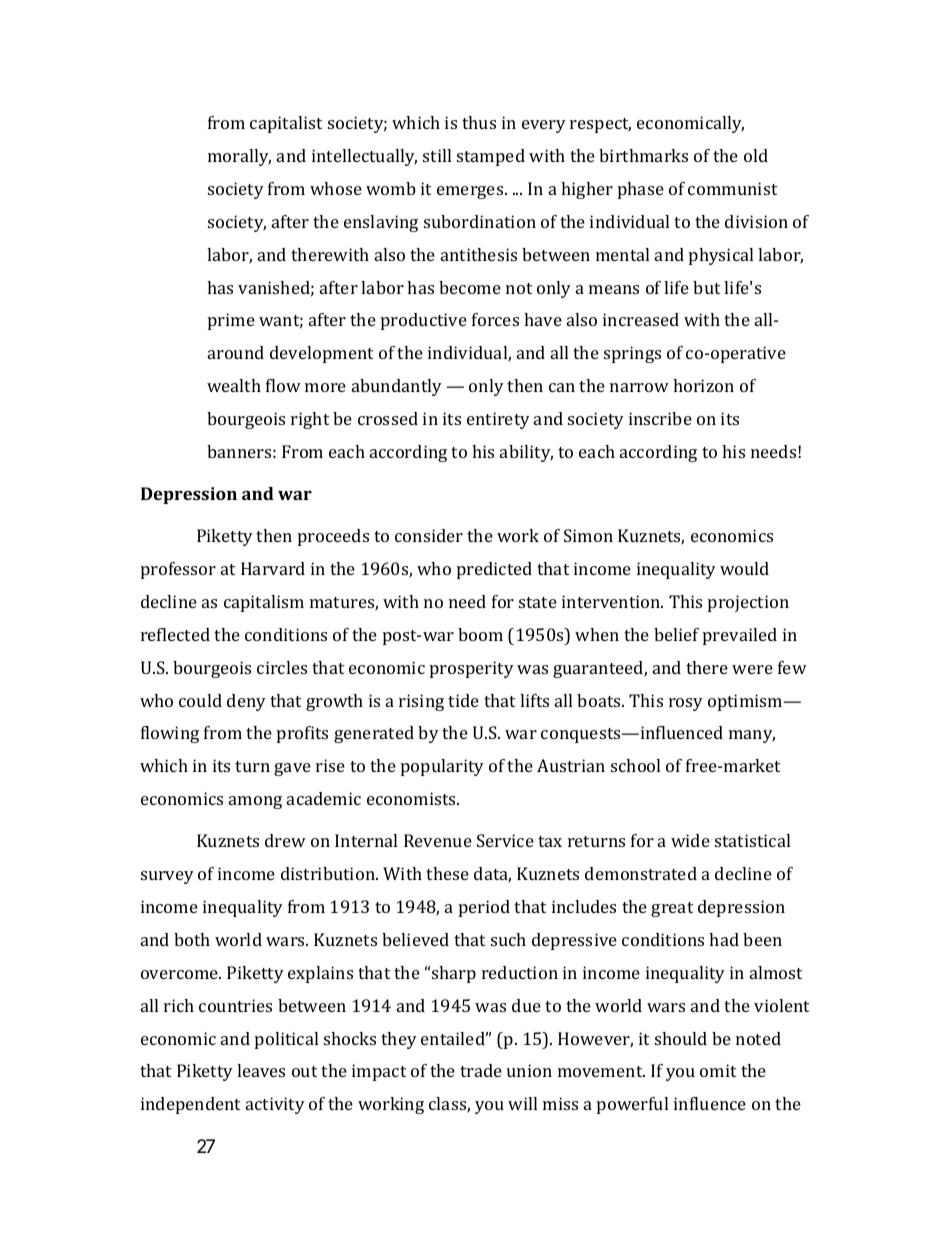  I want to click on capitalism, so click(264, 603).
